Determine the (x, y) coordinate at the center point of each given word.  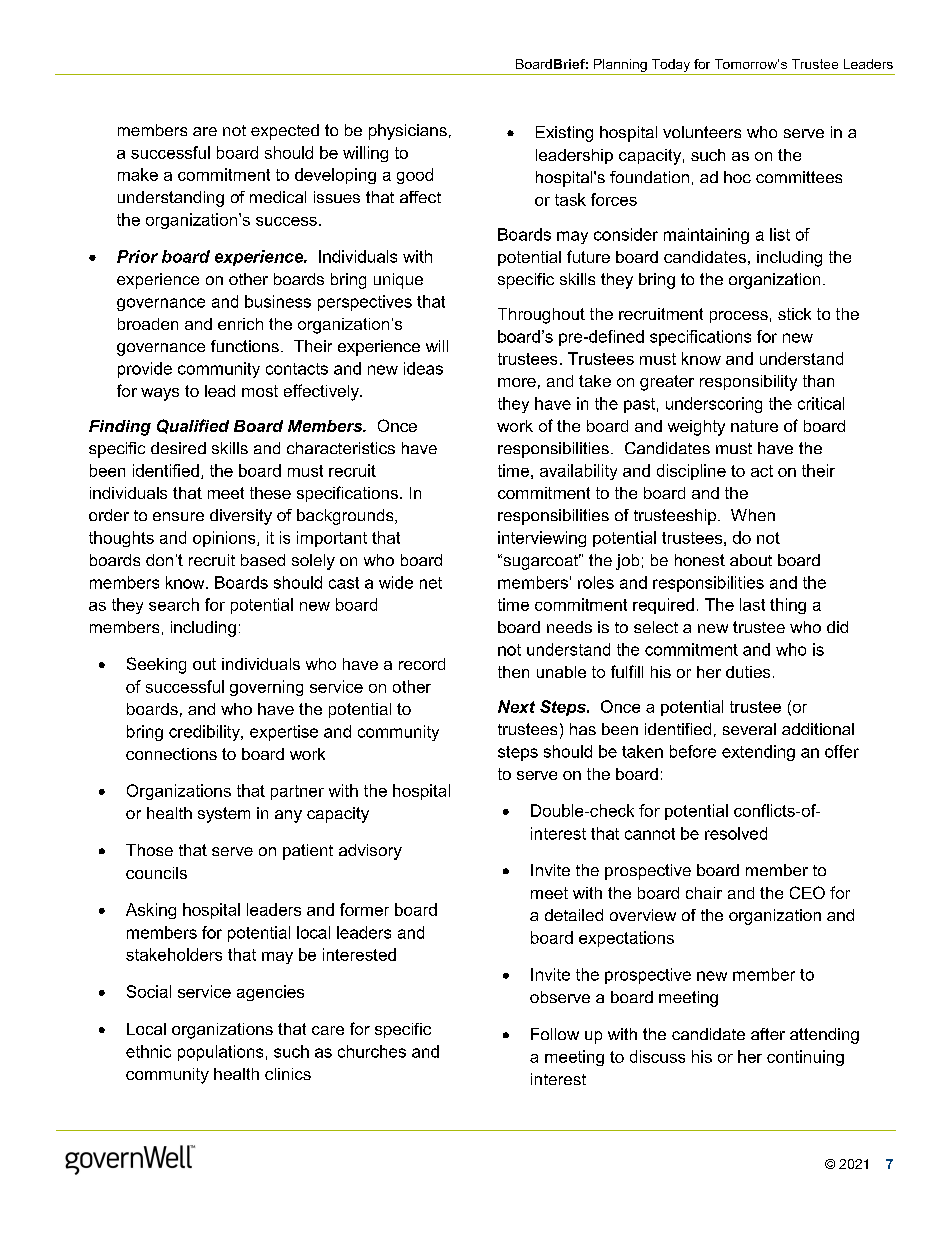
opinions (225, 539)
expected (285, 132)
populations (220, 1053)
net (431, 583)
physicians (408, 132)
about (751, 560)
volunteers (702, 132)
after (768, 1034)
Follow (555, 1034)
